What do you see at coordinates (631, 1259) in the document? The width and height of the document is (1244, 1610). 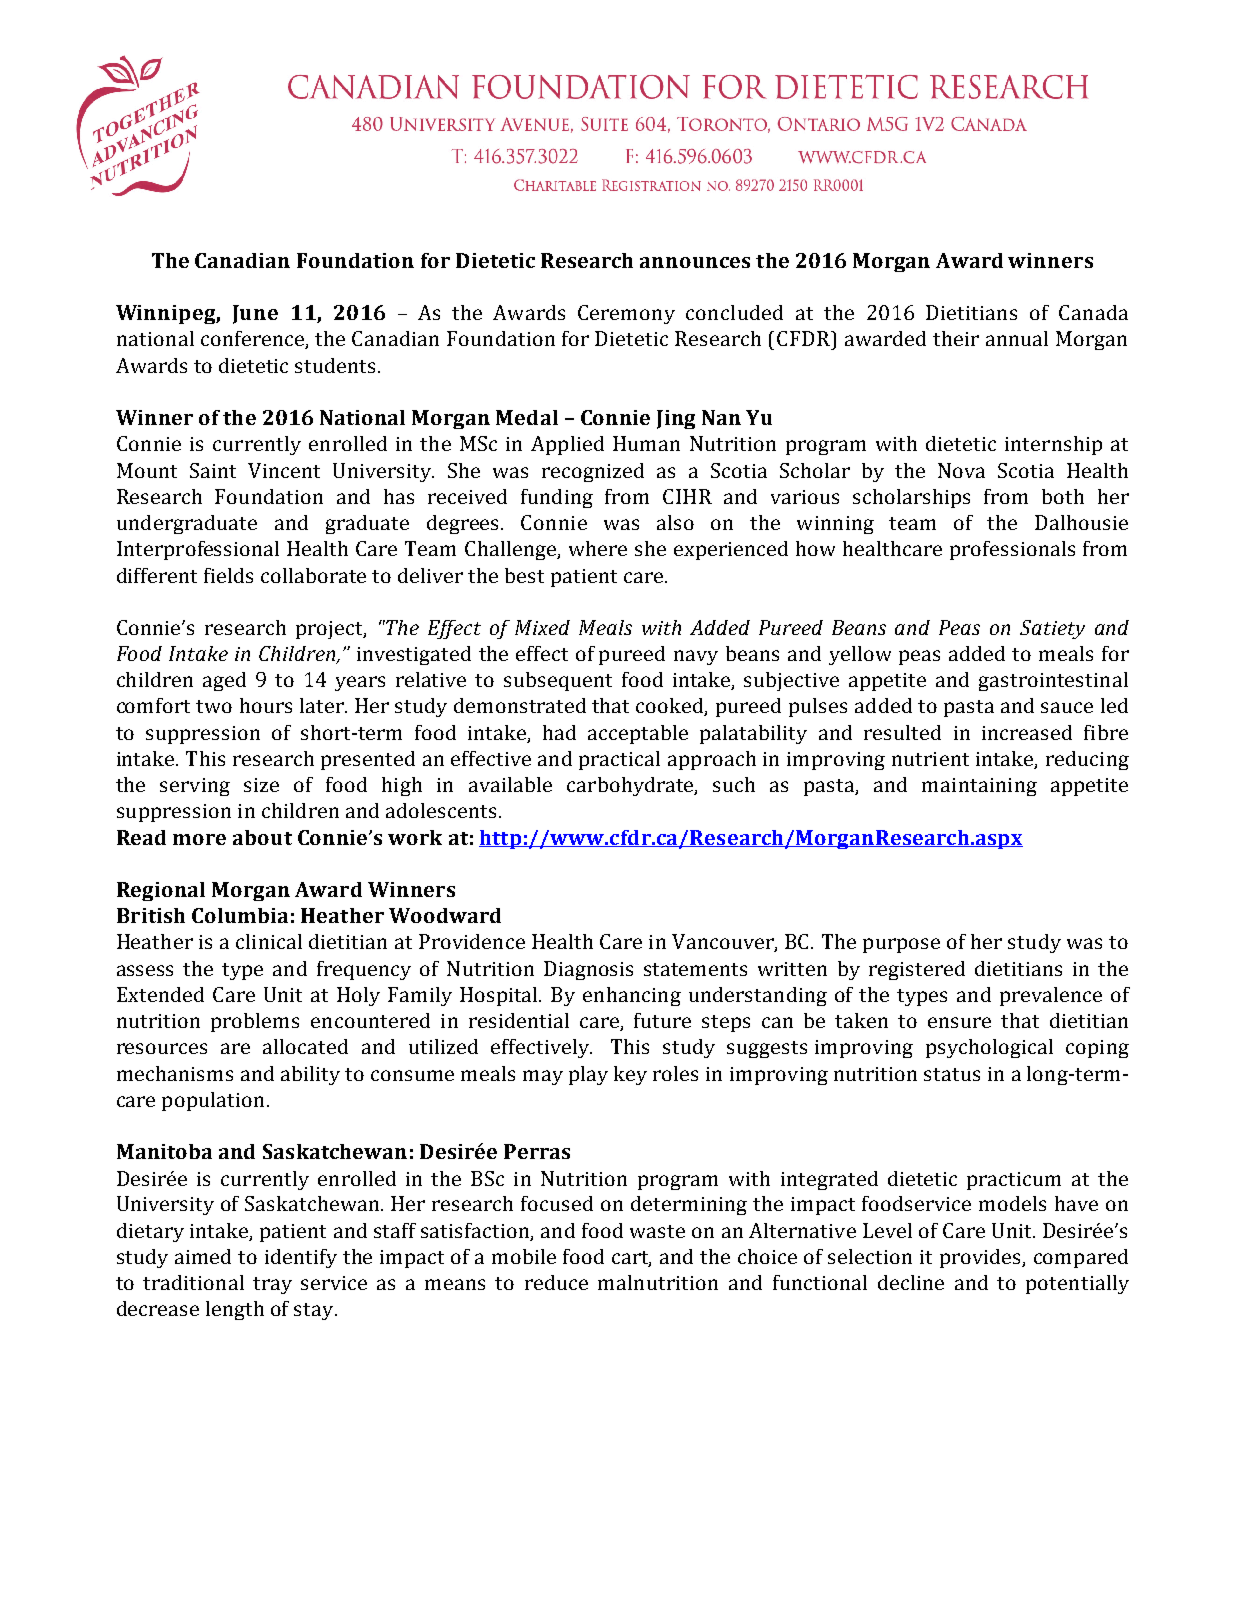 I see `cart` at bounding box center [631, 1259].
